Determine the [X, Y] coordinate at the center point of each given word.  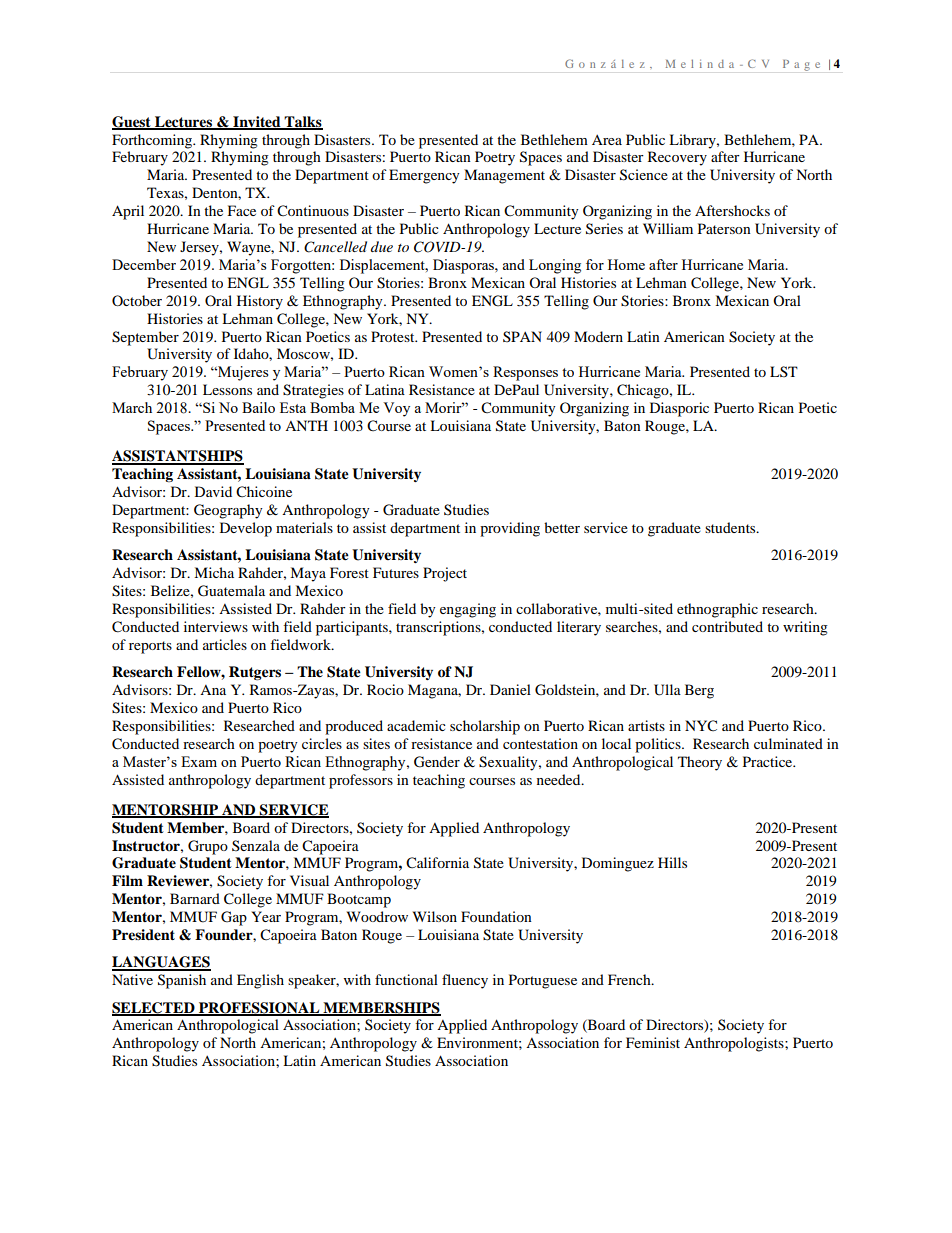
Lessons [227, 389]
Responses [525, 373]
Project [445, 574]
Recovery [677, 158]
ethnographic [717, 610]
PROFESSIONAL [259, 1008]
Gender [437, 762]
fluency [465, 981]
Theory [700, 763]
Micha [214, 572]
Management [504, 176]
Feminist [653, 1042]
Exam [199, 761]
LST [784, 371]
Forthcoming [153, 141]
